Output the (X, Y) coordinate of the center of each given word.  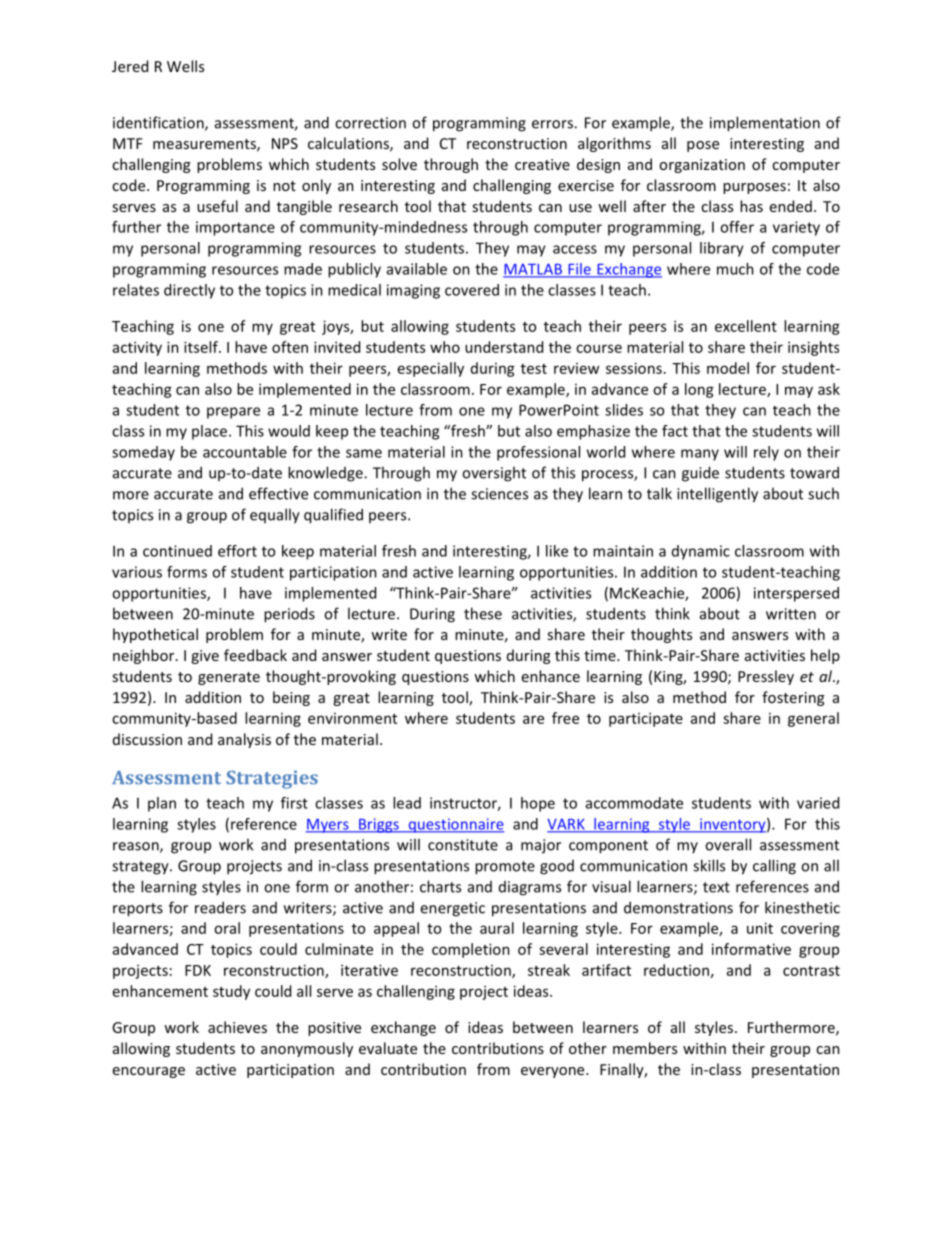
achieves (237, 1027)
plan (162, 804)
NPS (285, 143)
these (483, 613)
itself (202, 347)
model (728, 368)
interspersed (796, 594)
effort (237, 551)
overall (728, 844)
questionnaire (455, 825)
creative (542, 164)
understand (504, 347)
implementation (765, 124)
